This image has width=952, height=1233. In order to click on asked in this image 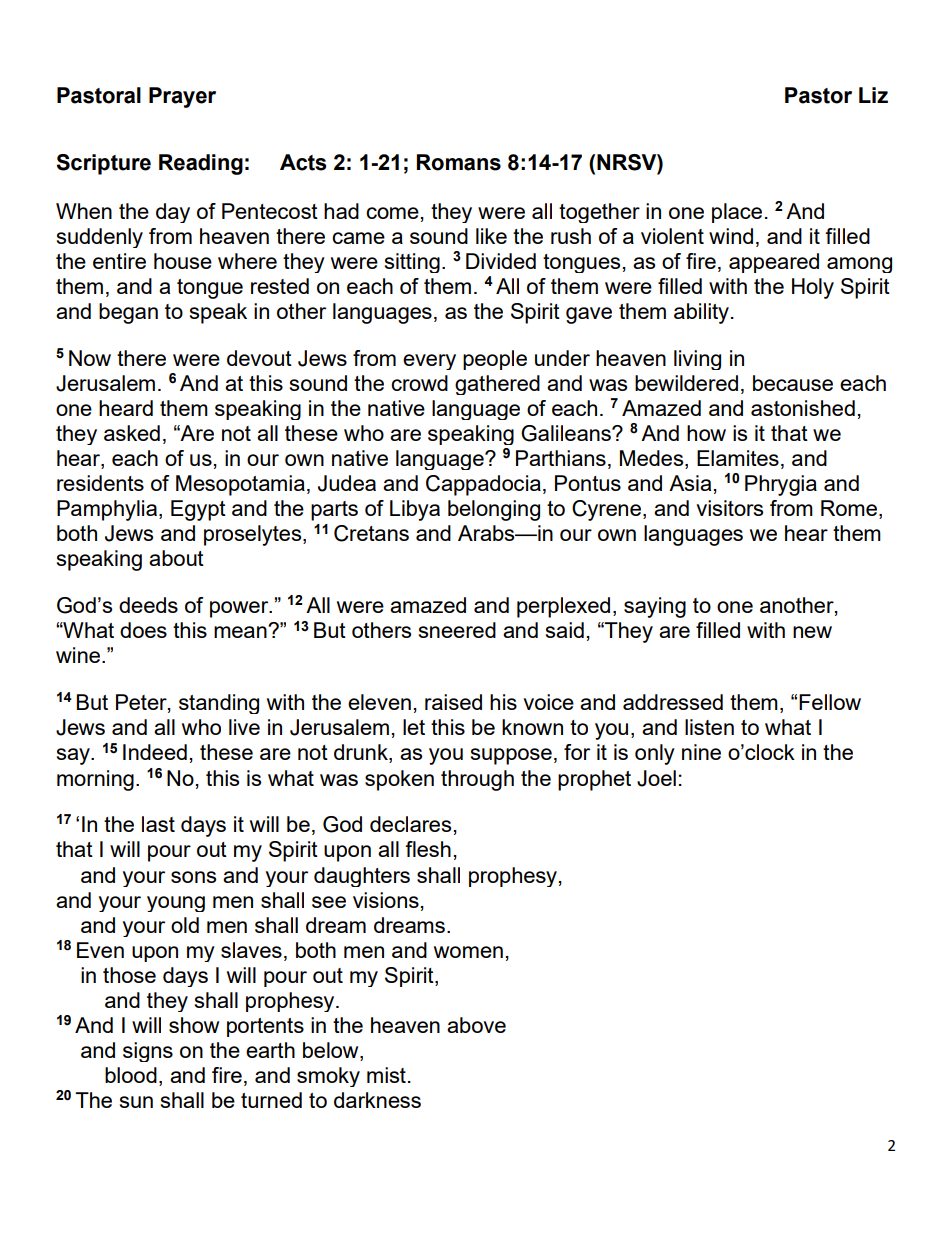, I will do `click(132, 433)`.
